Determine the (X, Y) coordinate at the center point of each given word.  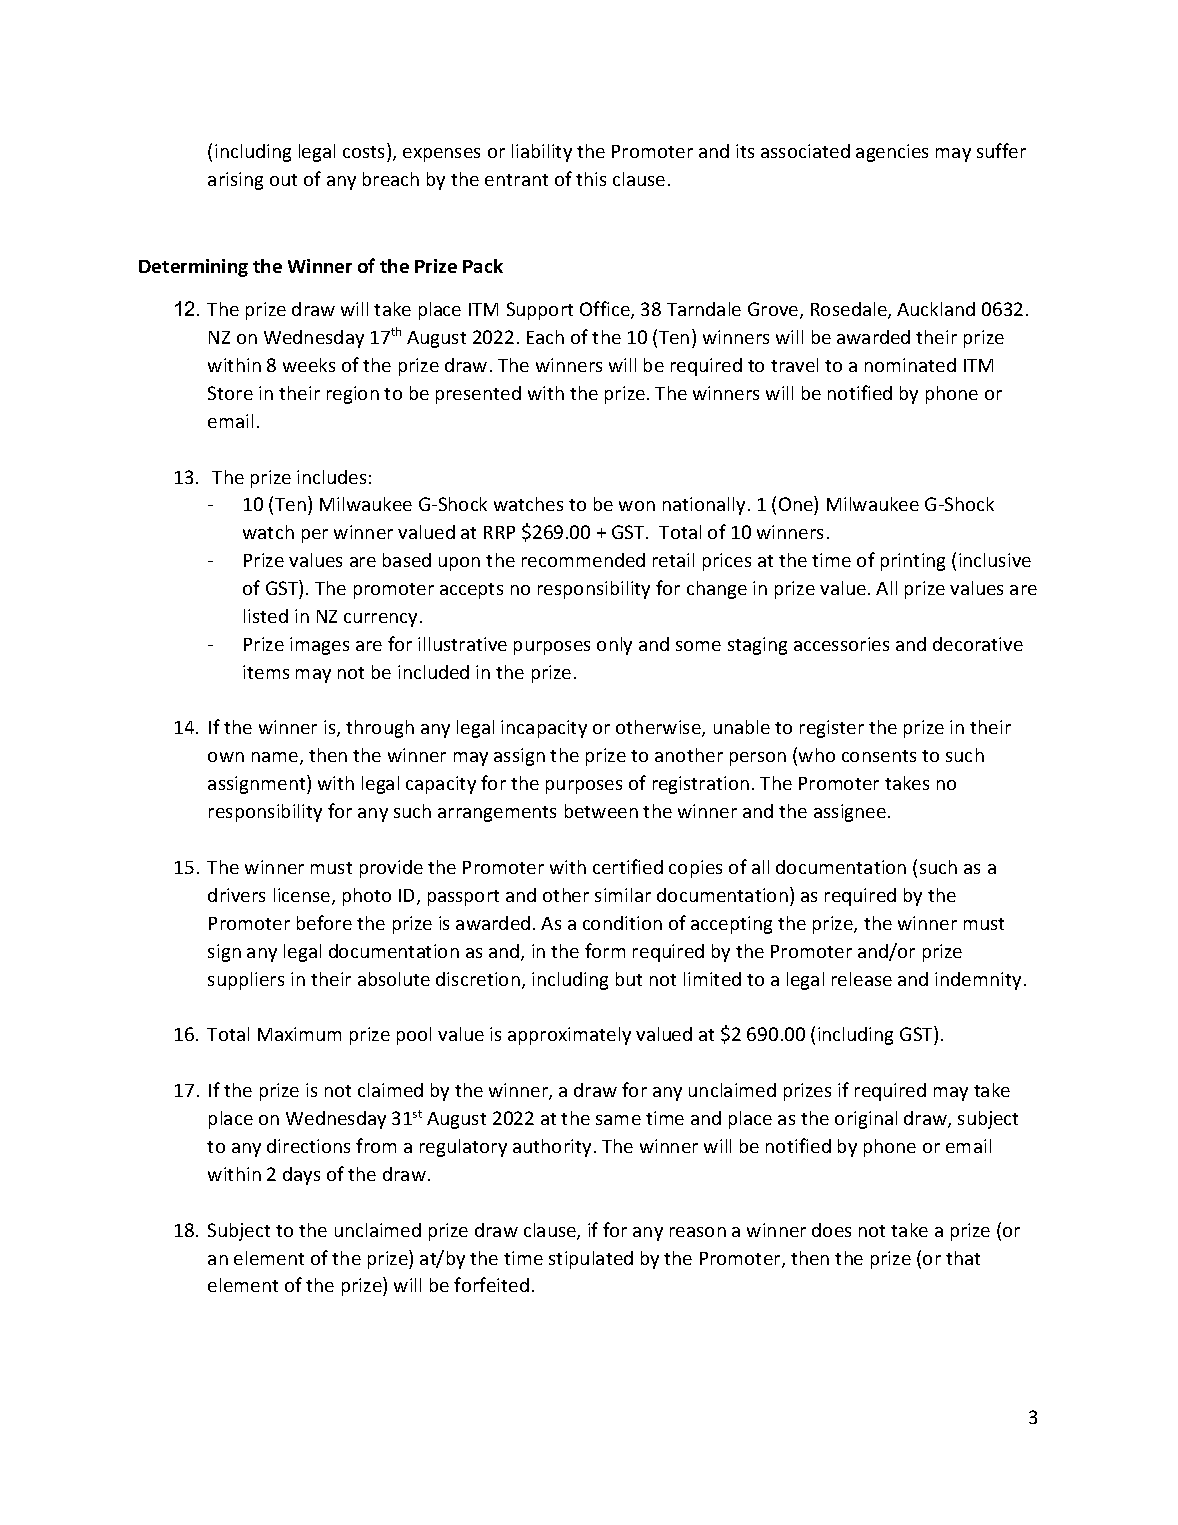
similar (623, 895)
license (303, 896)
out (283, 180)
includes (331, 477)
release (862, 979)
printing (913, 562)
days (301, 1176)
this (591, 179)
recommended (583, 560)
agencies (892, 153)
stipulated (591, 1260)
